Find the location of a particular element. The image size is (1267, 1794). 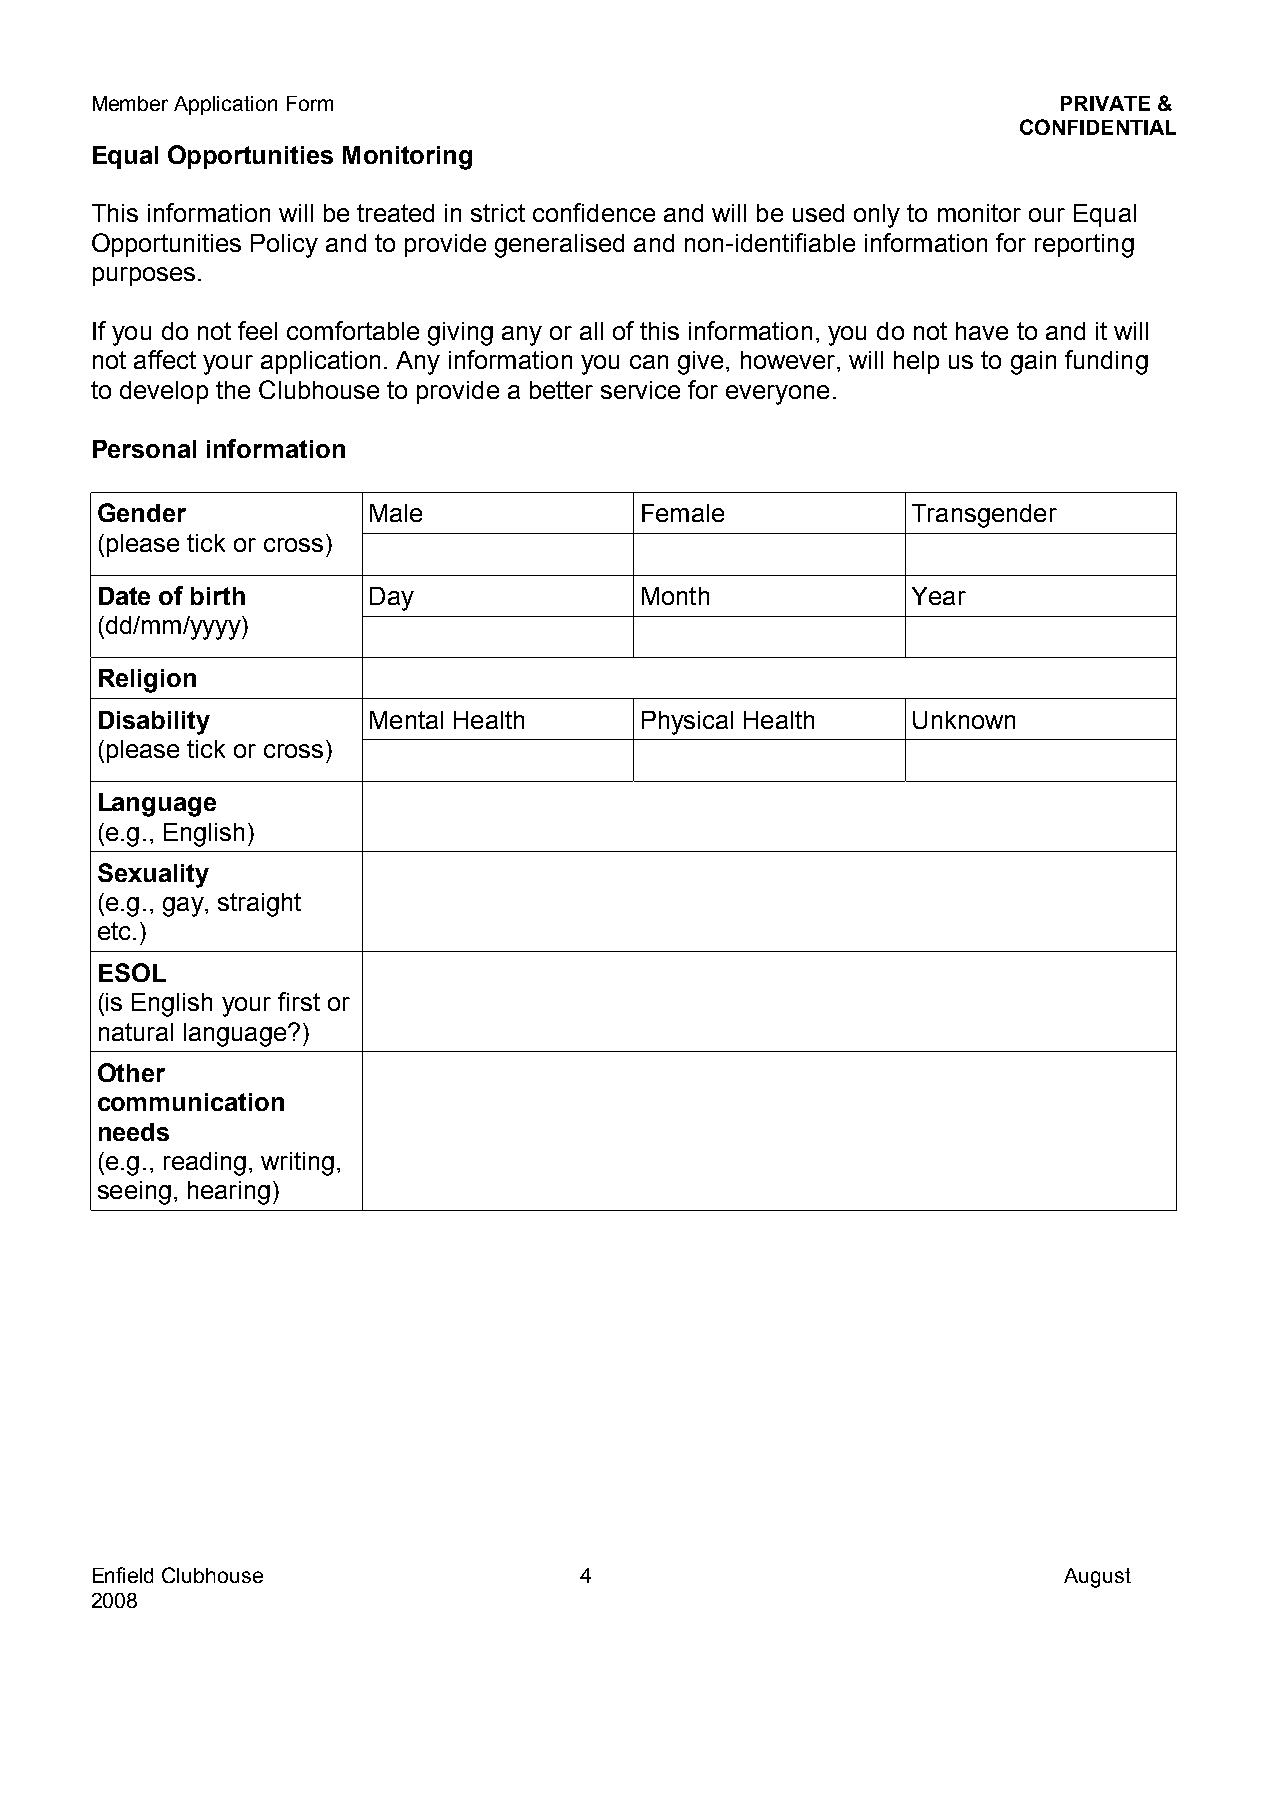

birth is located at coordinates (218, 596).
